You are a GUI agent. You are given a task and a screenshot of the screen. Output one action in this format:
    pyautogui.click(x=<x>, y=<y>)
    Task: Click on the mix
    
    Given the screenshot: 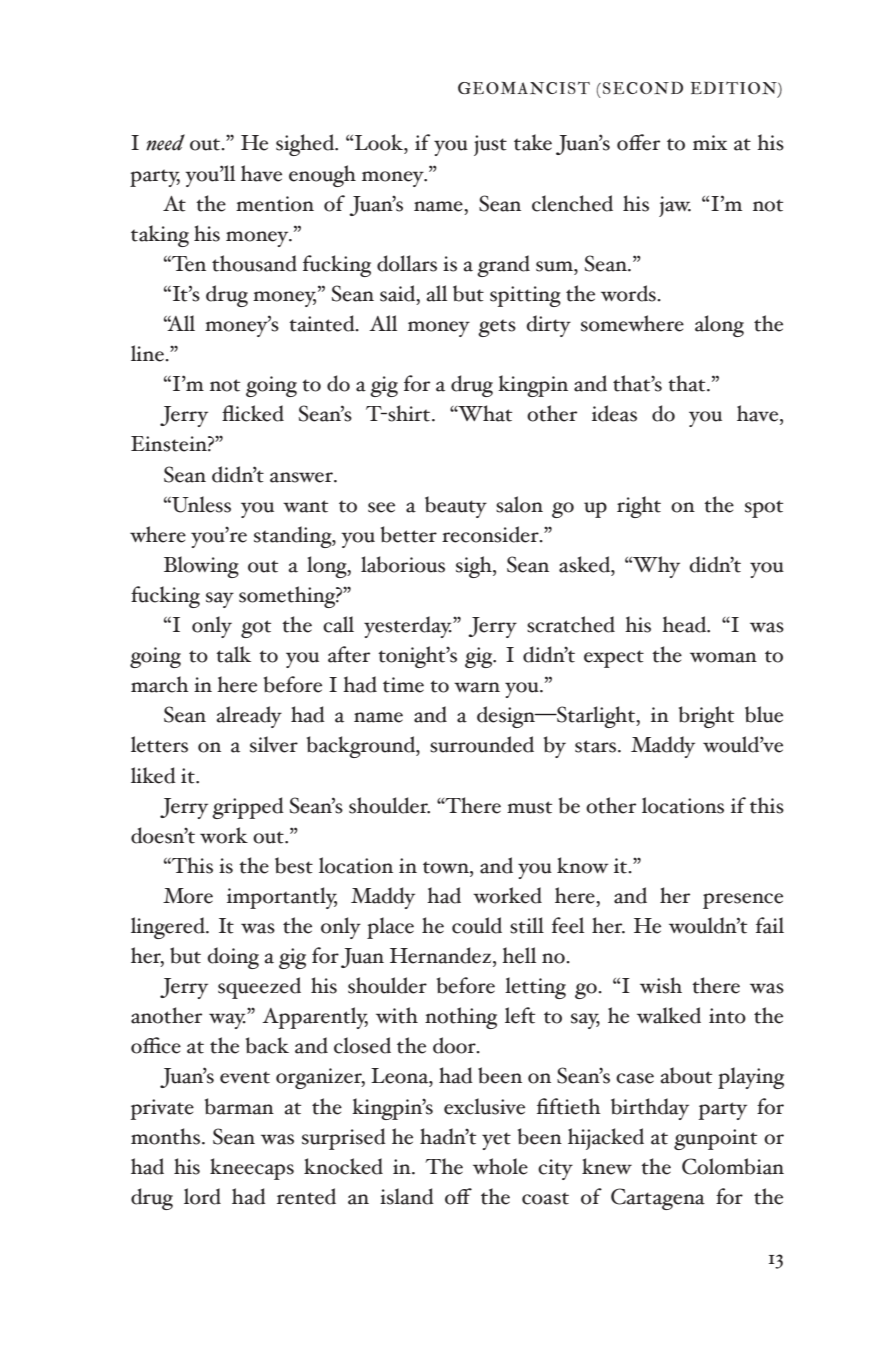 What is the action you would take?
    pyautogui.click(x=710, y=142)
